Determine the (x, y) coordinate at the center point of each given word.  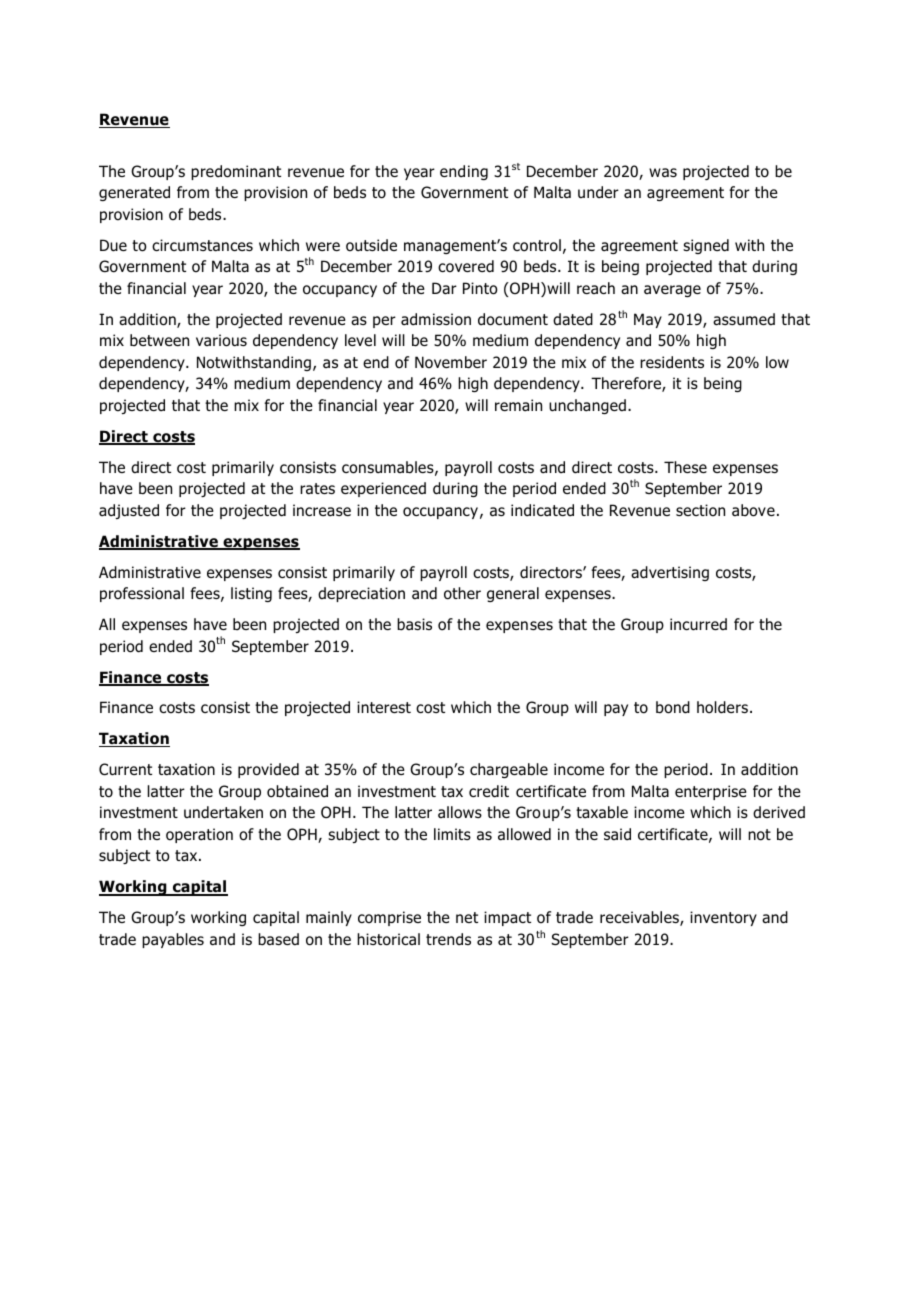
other (462, 593)
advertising (670, 573)
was (663, 173)
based (278, 939)
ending (464, 172)
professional (142, 594)
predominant (236, 172)
